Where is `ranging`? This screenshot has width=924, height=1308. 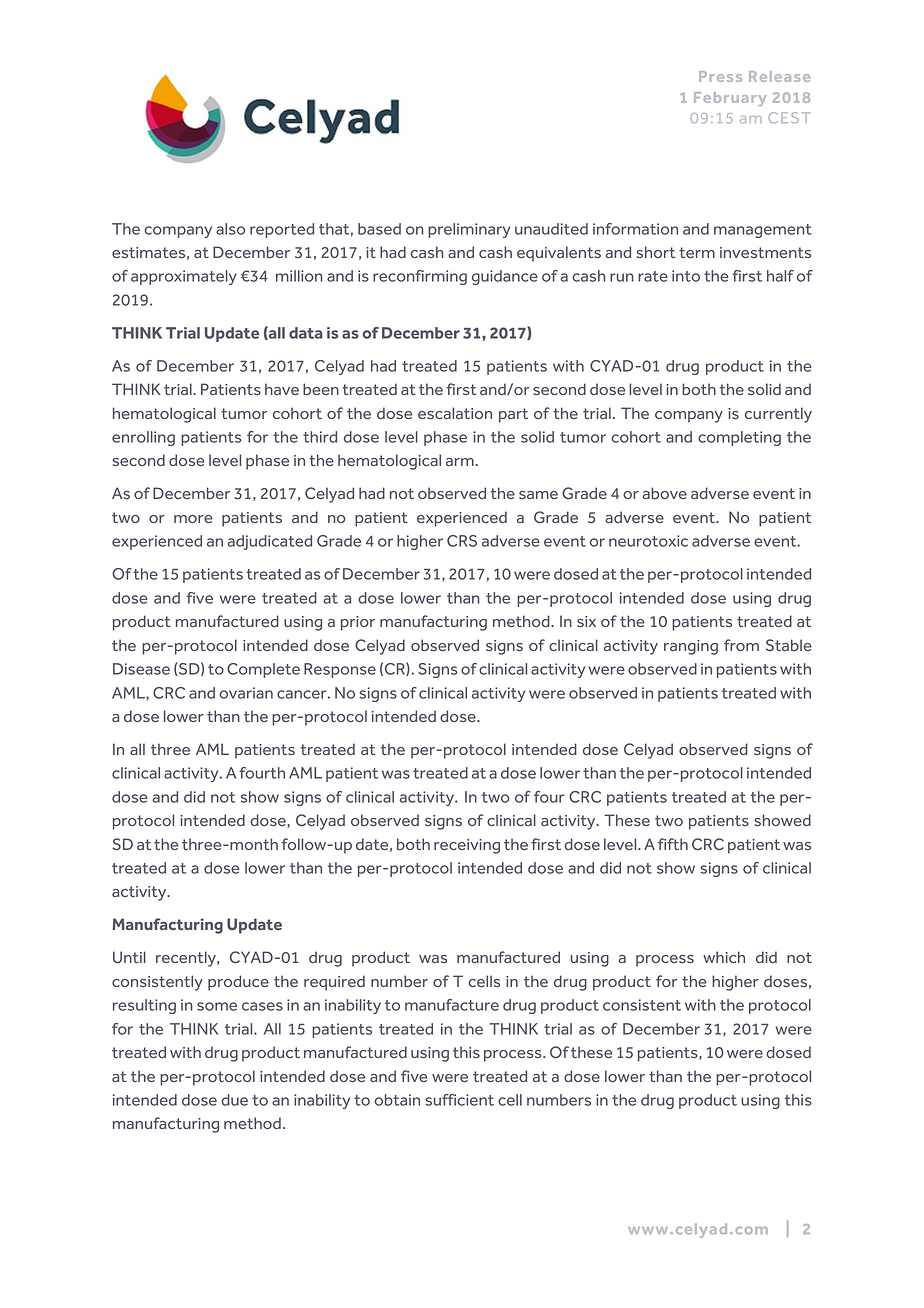
ranging is located at coordinates (691, 647).
